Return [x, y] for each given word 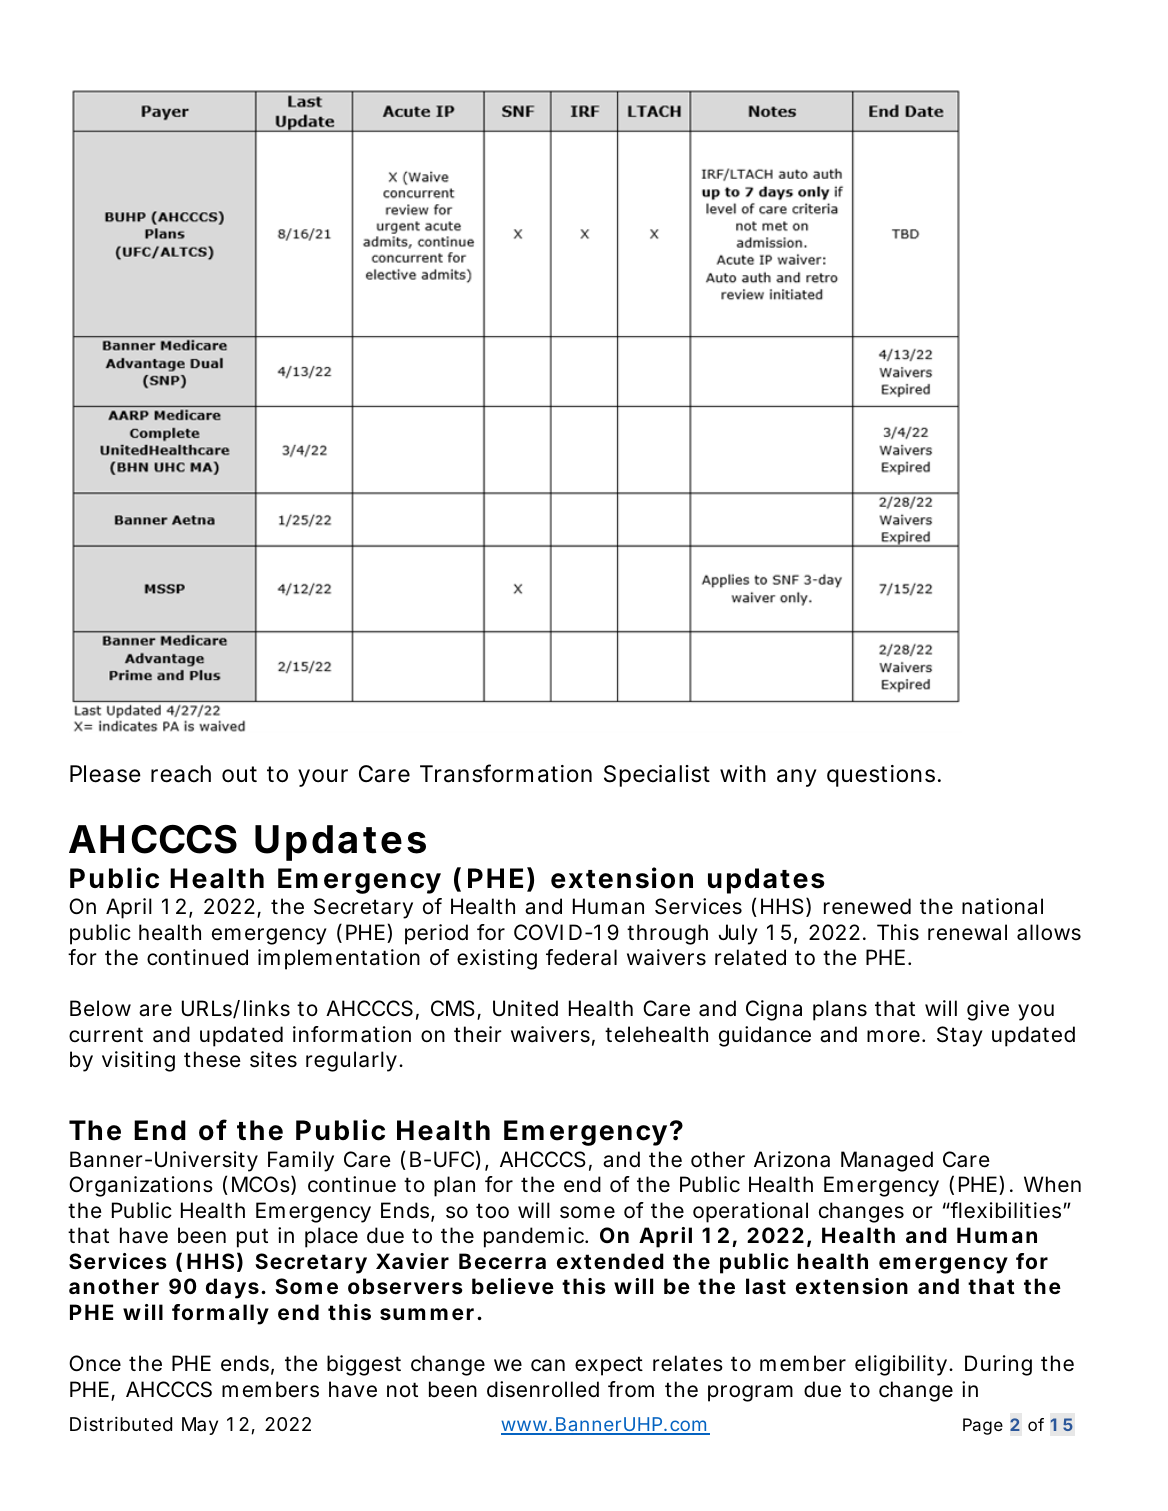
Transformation [506, 773]
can [548, 1365]
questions [881, 776]
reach [181, 774]
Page [983, 1426]
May [200, 1426]
